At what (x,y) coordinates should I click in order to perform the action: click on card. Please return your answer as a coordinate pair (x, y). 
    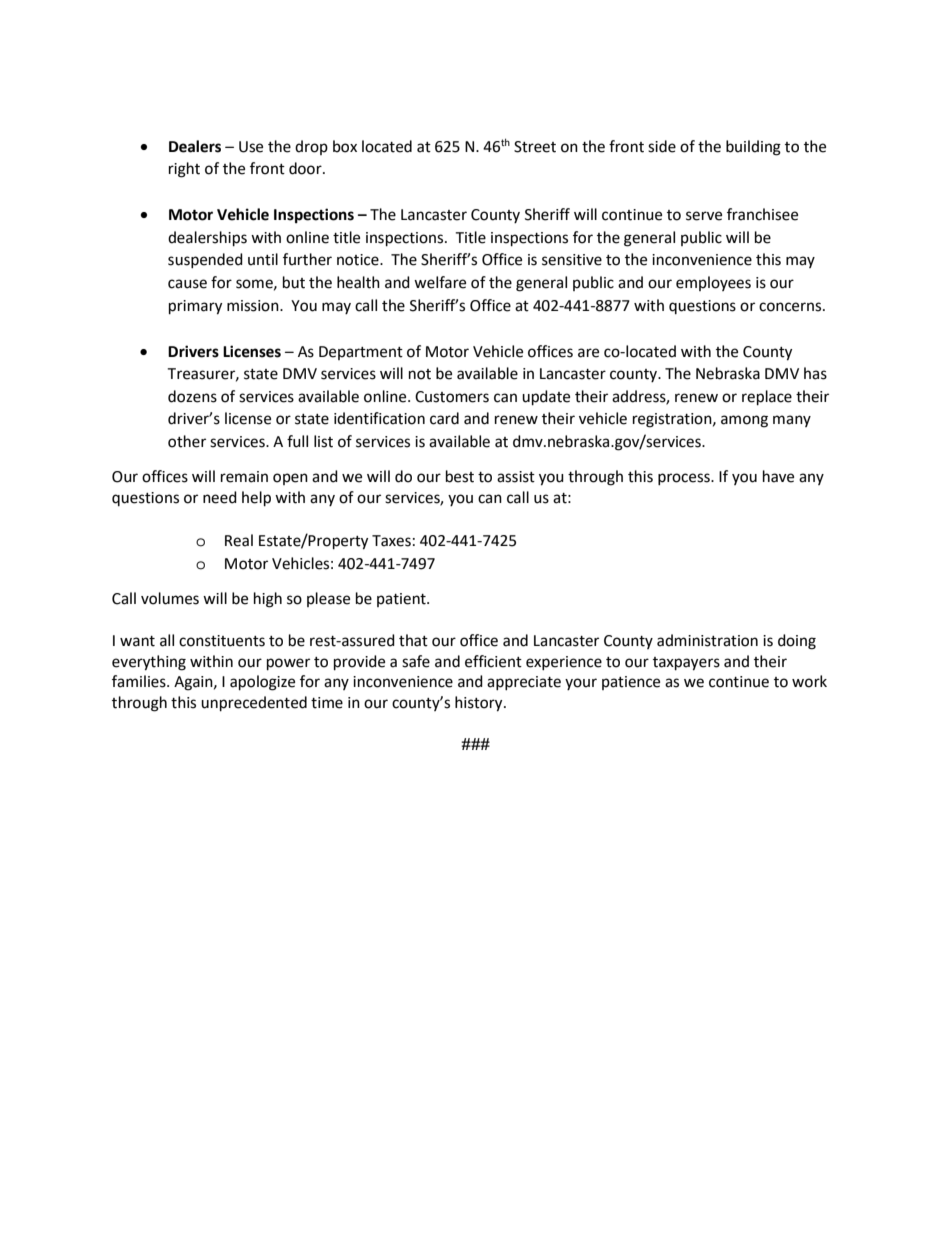
    Looking at the image, I should click on (444, 418).
